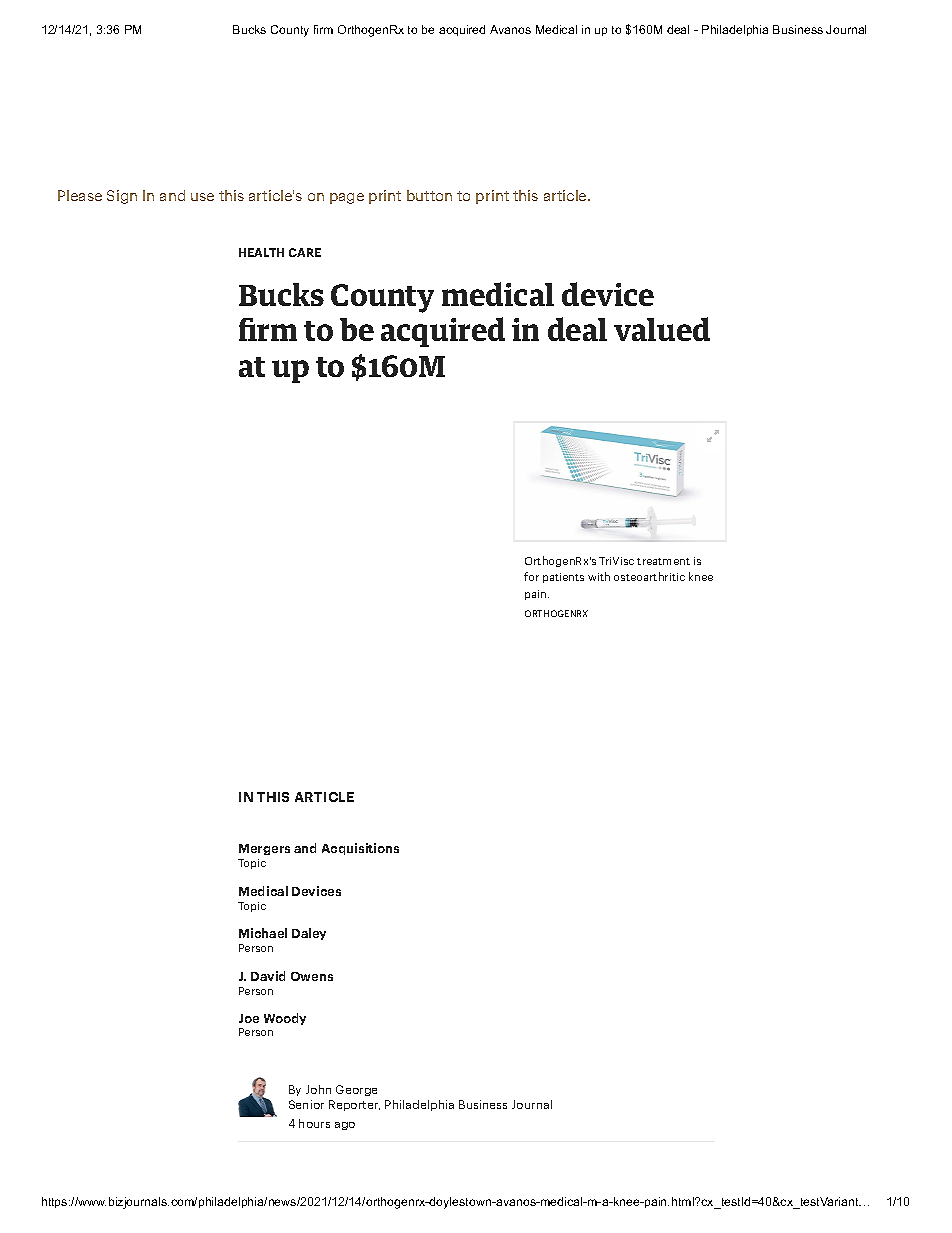 This screenshot has height=1233, width=952. What do you see at coordinates (122, 197) in the screenshot?
I see `Sign` at bounding box center [122, 197].
